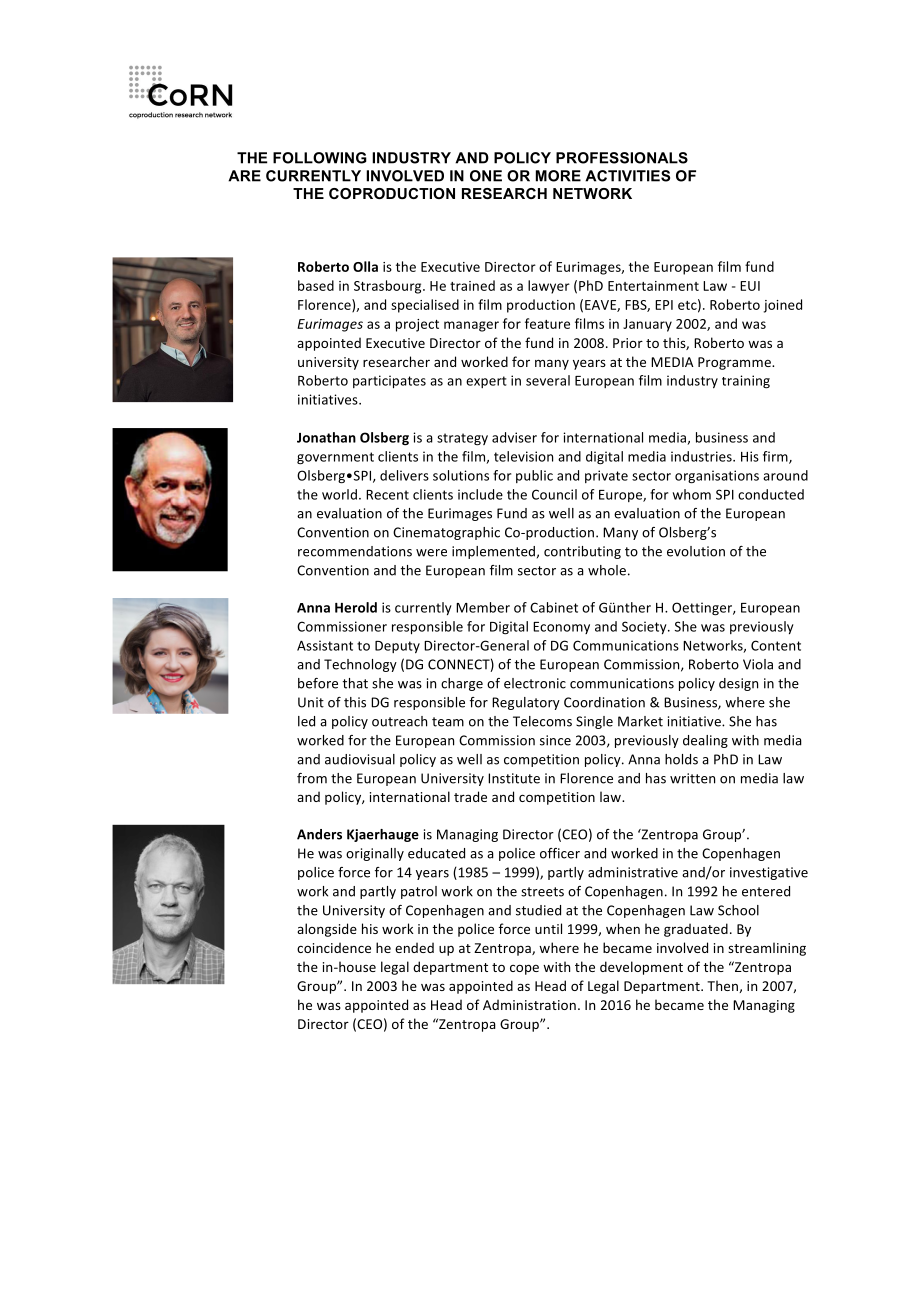  Describe the element at coordinates (326, 437) in the document. I see `Jonathan` at that location.
